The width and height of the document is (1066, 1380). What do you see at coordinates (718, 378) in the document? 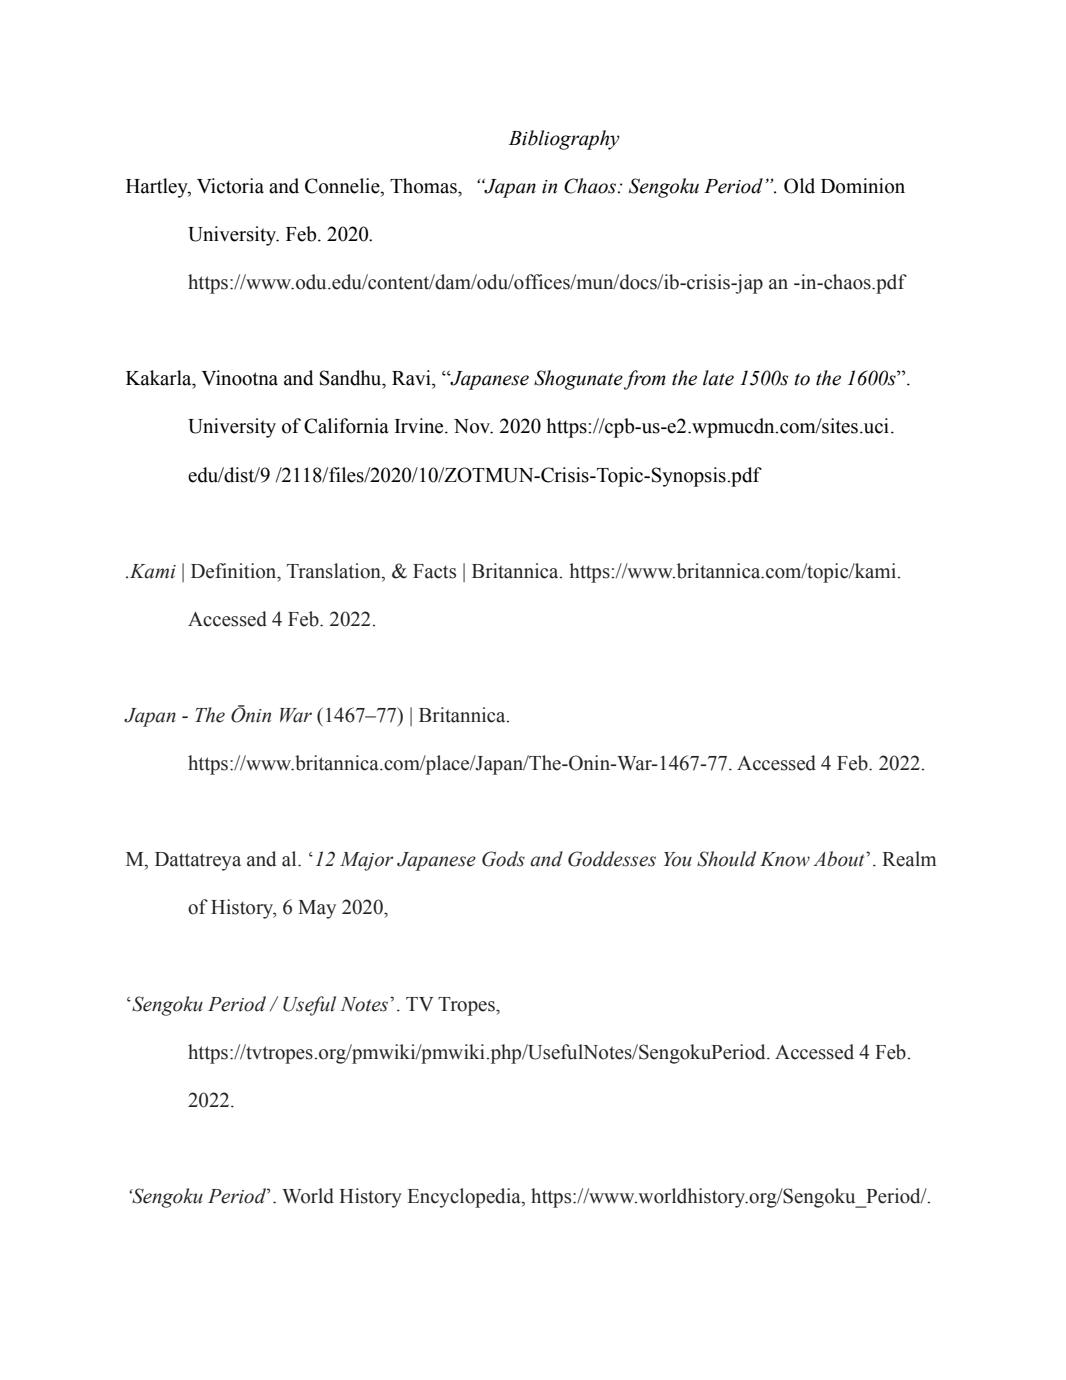
I see `late` at bounding box center [718, 378].
